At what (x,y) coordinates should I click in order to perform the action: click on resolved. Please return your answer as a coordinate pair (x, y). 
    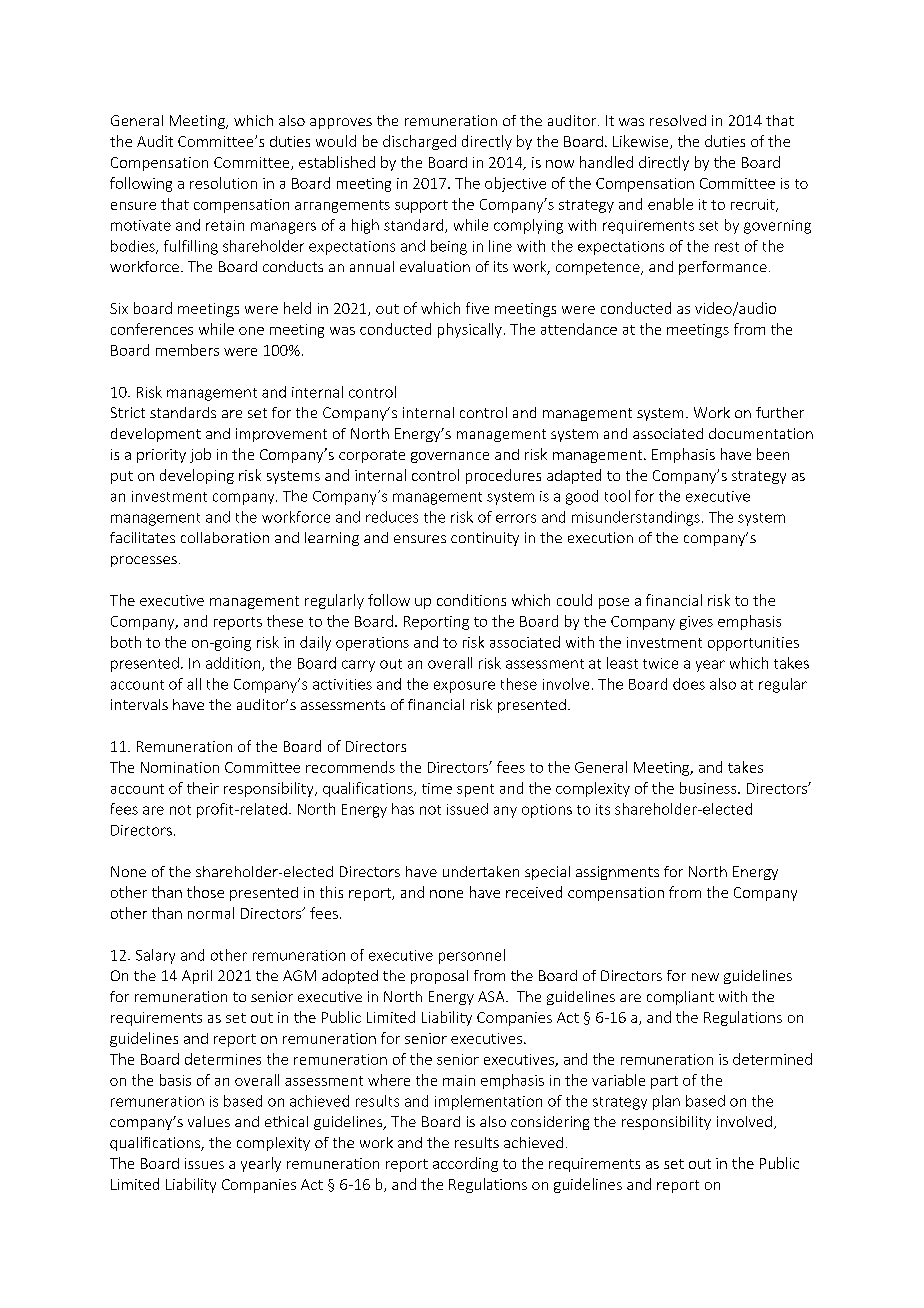
    Looking at the image, I should click on (678, 120).
